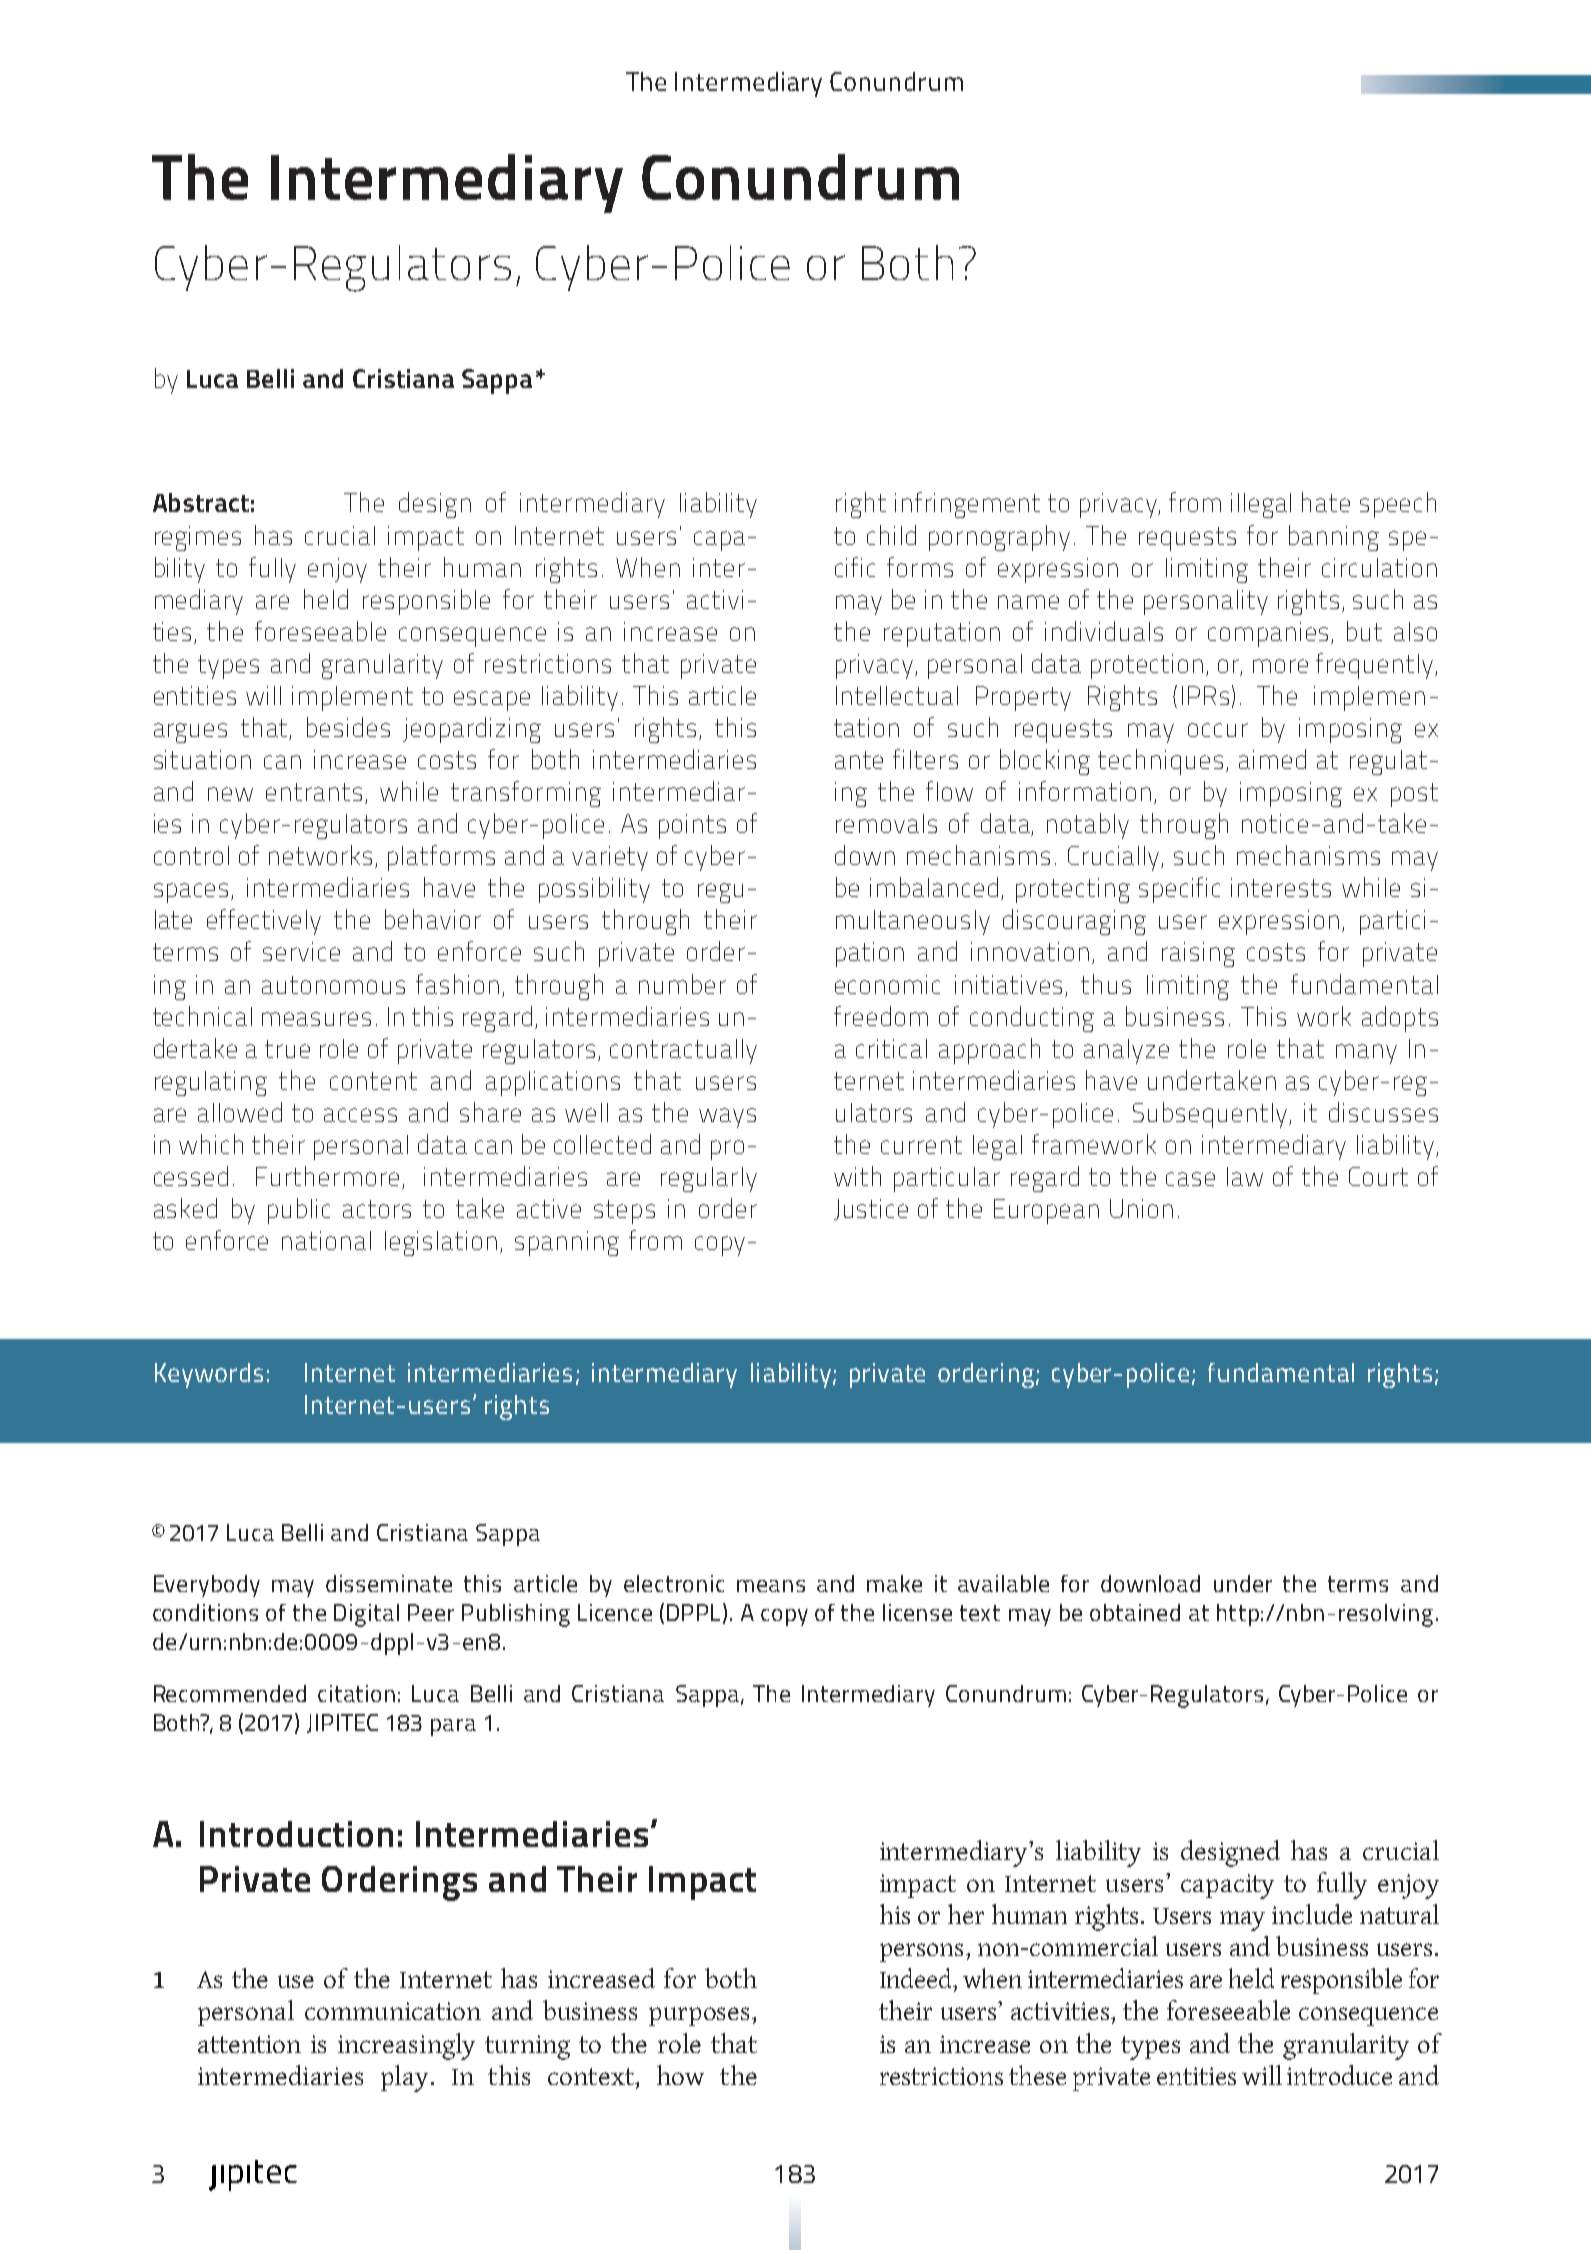 The height and width of the page is (2250, 1591). I want to click on regimes, so click(198, 538).
